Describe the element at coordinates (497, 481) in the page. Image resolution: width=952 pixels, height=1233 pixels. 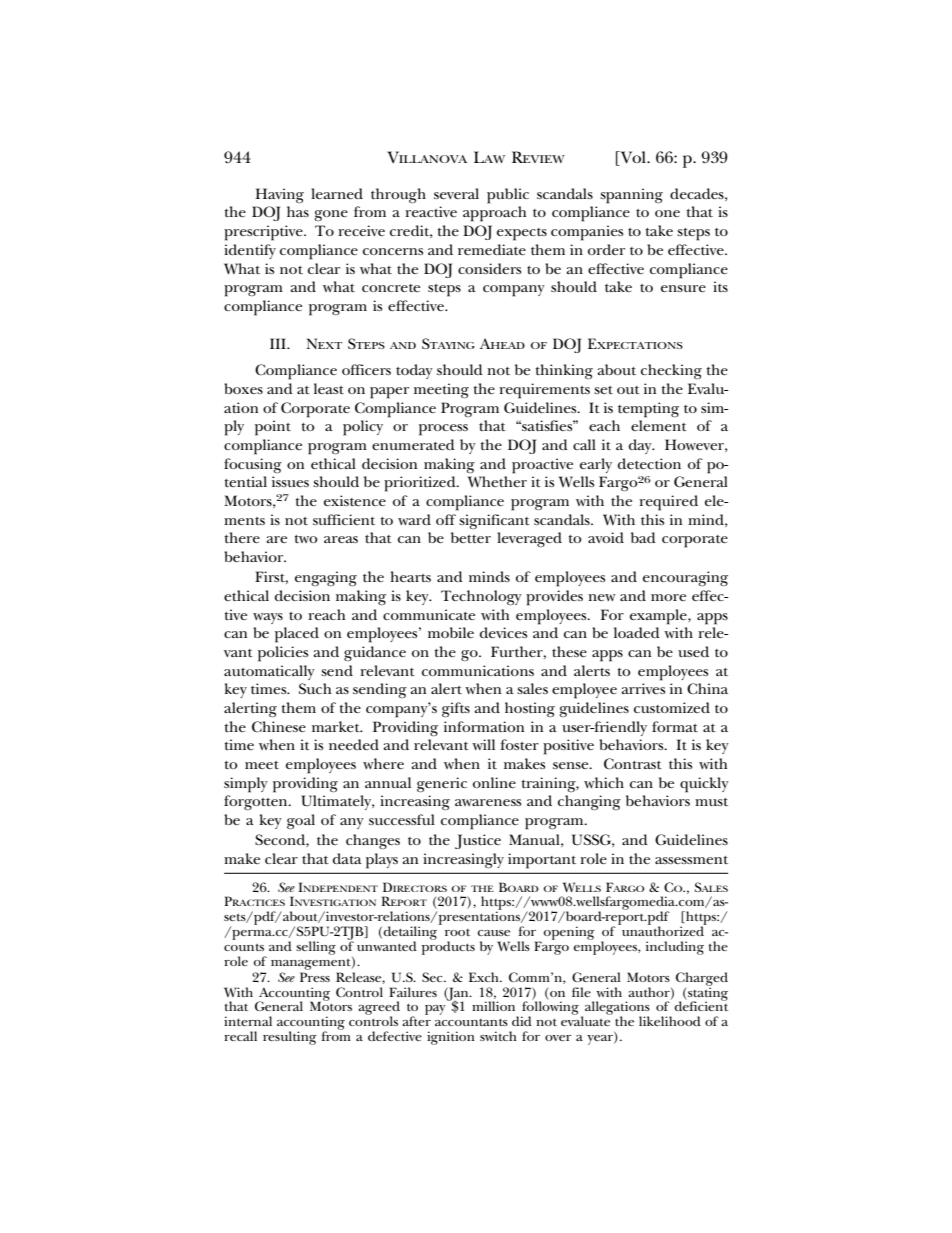
I see `Whether` at that location.
